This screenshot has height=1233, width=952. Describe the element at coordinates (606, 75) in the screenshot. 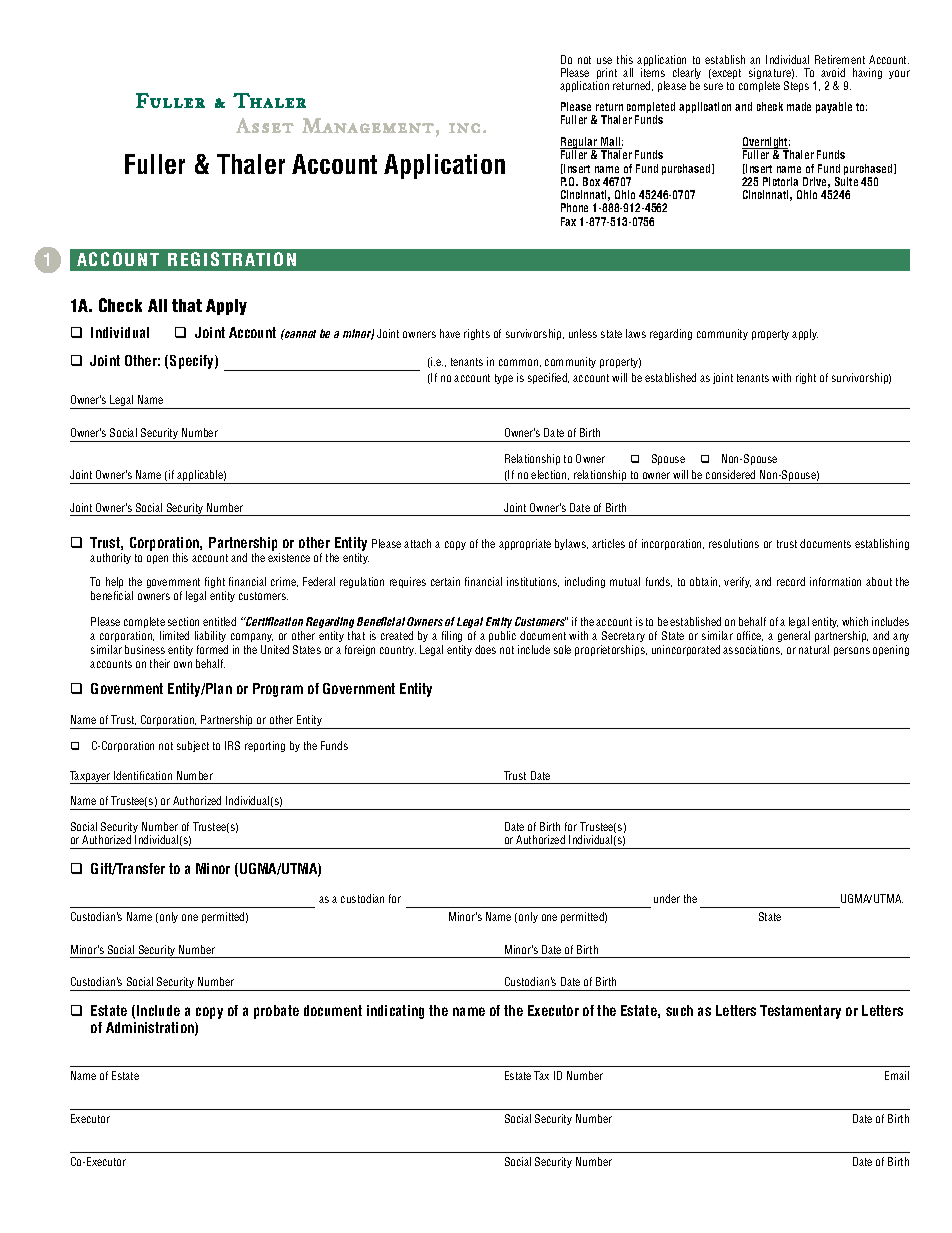

I see `print` at that location.
